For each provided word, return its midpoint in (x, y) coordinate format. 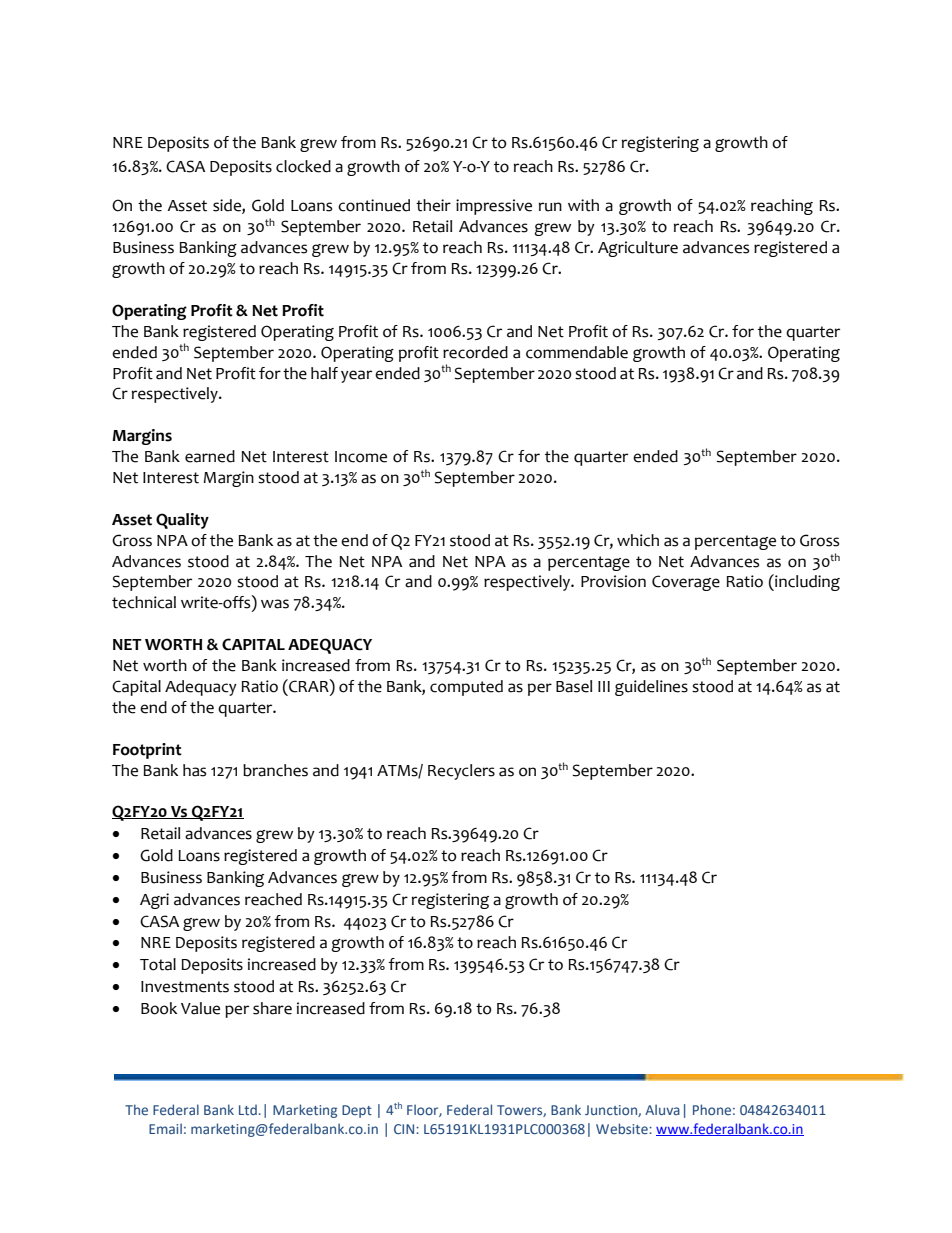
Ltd (248, 1110)
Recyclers (461, 772)
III (604, 686)
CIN (405, 1129)
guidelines (651, 688)
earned (210, 456)
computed (466, 688)
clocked (303, 166)
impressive (494, 207)
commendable (577, 352)
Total (158, 964)
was (275, 604)
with (583, 205)
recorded (475, 352)
